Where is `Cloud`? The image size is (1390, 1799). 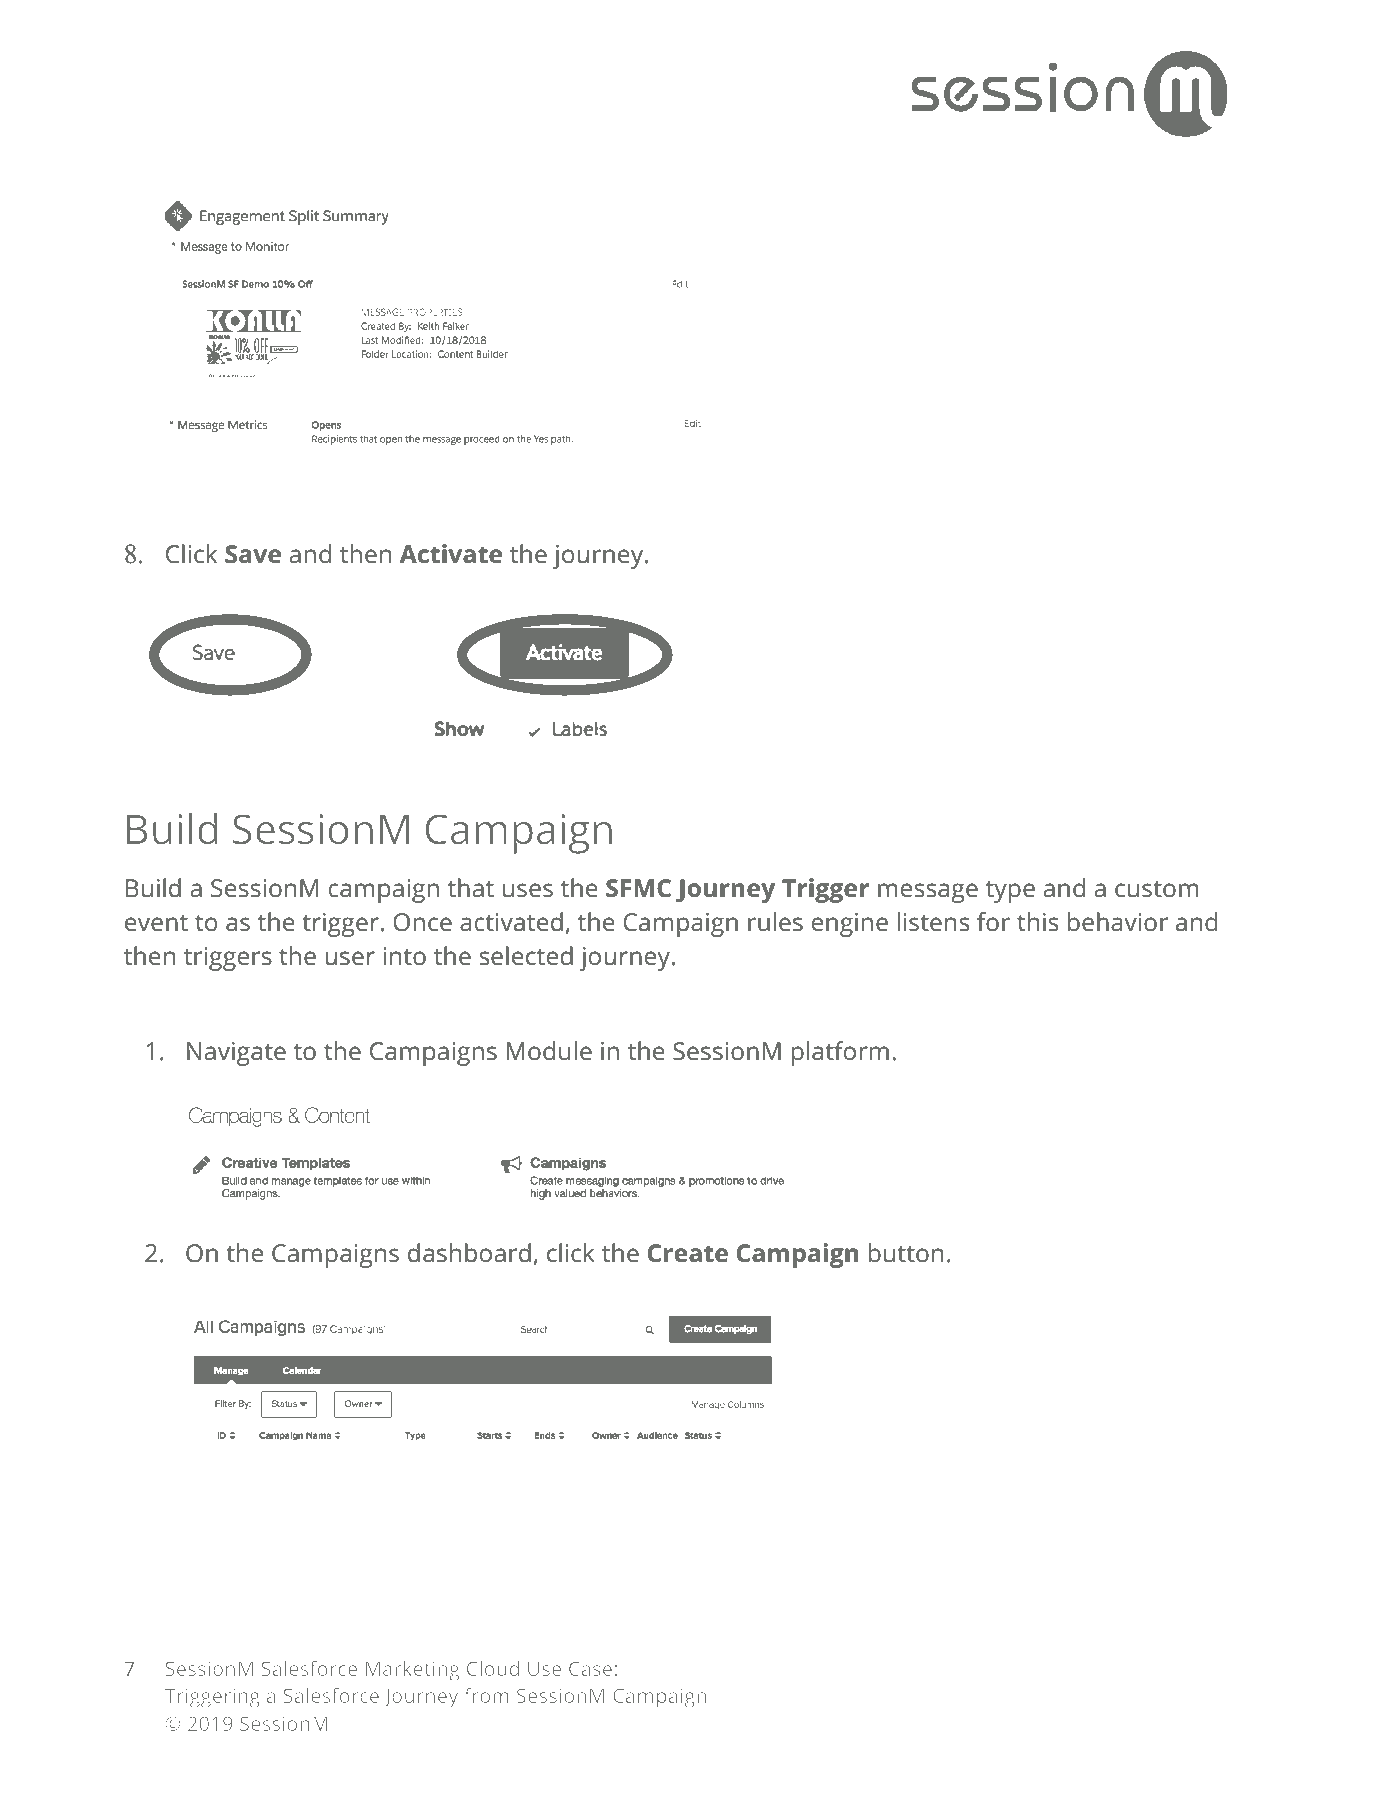
Cloud is located at coordinates (493, 1668).
